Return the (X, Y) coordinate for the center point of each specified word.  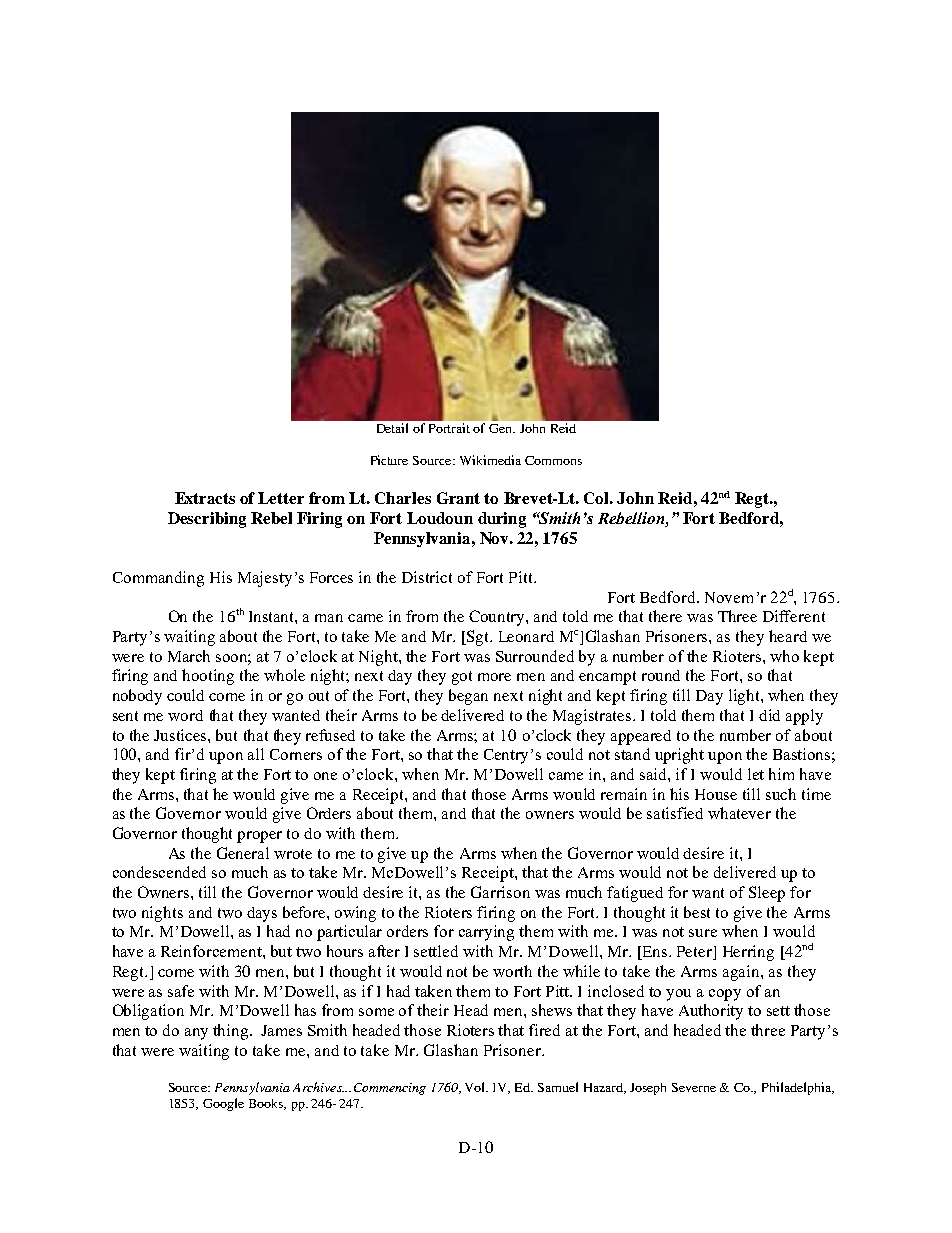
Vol (476, 1087)
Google (223, 1104)
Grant (458, 498)
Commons (553, 460)
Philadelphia (798, 1088)
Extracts (205, 498)
